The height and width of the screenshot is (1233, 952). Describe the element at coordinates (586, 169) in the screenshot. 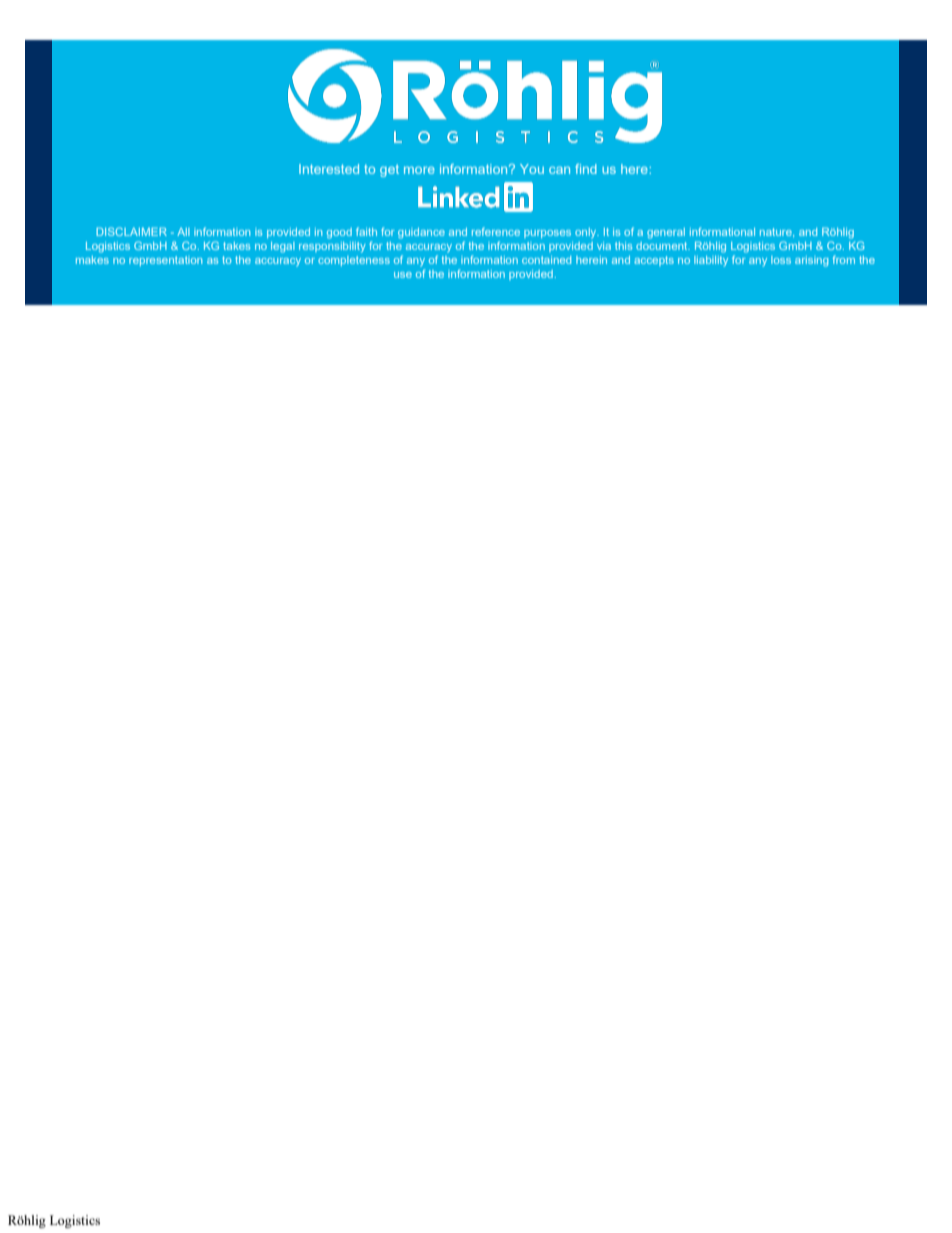

I see `find` at that location.
